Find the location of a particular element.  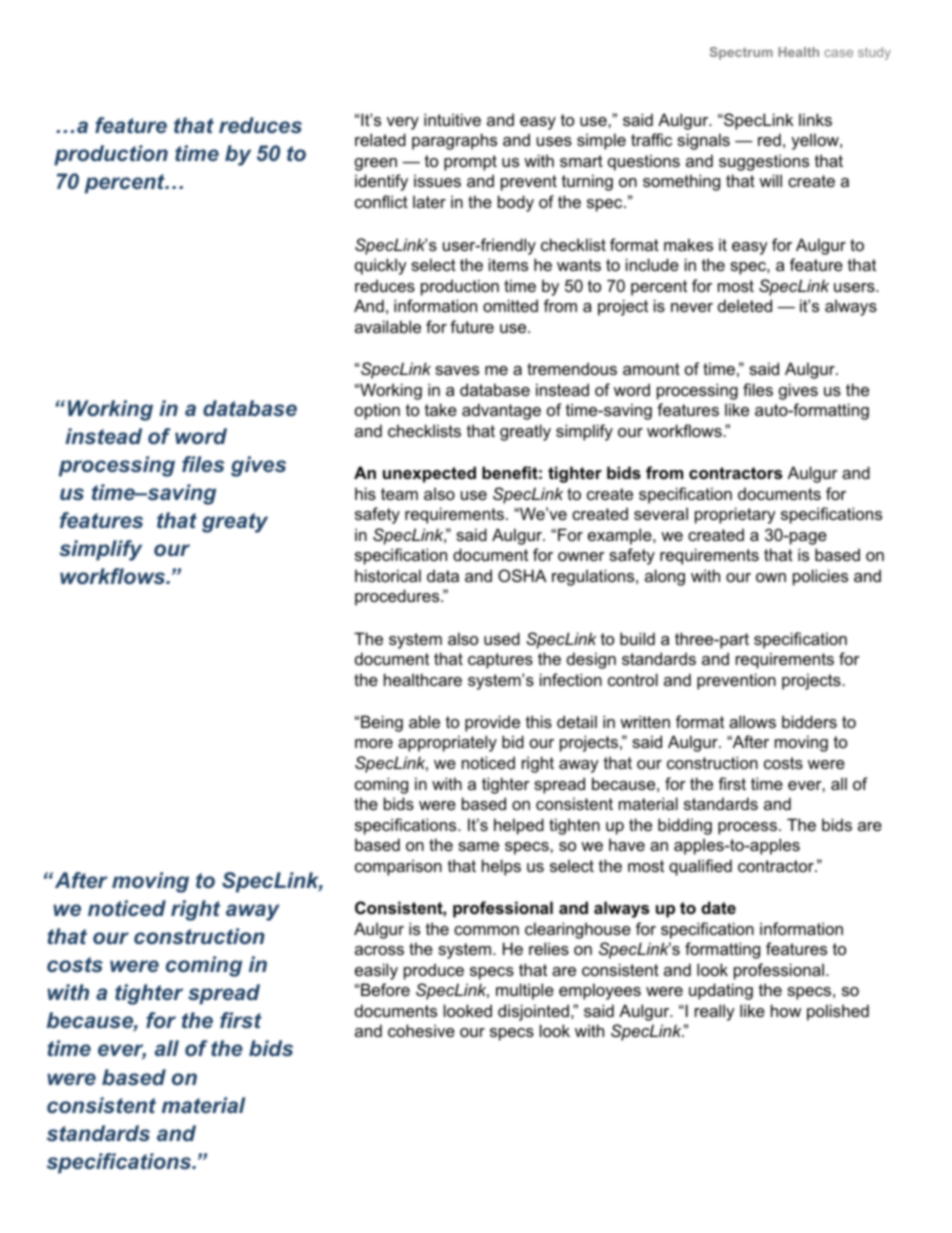

simple is located at coordinates (601, 141).
